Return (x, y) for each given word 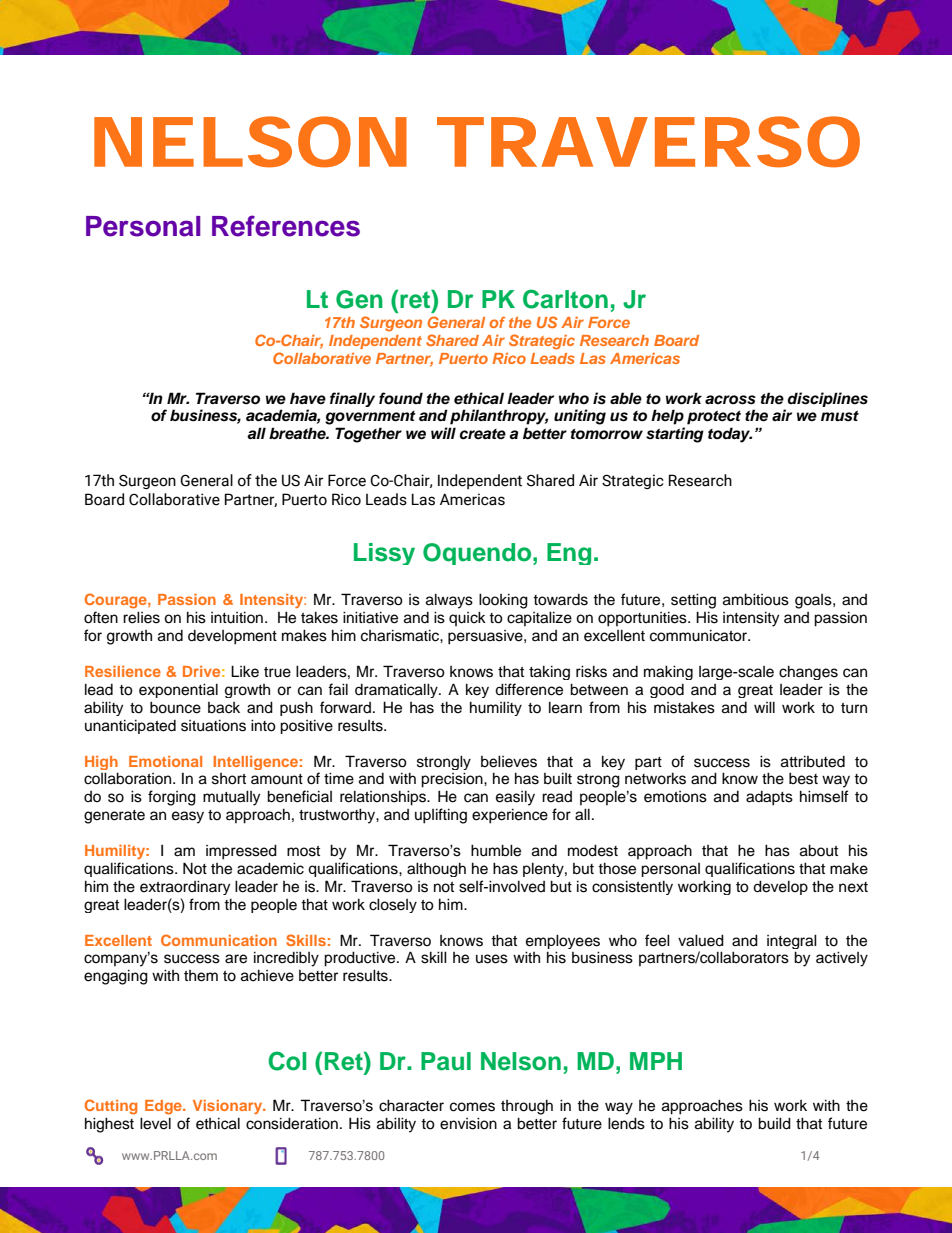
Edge (164, 1107)
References (286, 226)
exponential (178, 690)
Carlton (565, 299)
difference (529, 689)
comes (472, 1107)
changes (808, 672)
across (730, 400)
